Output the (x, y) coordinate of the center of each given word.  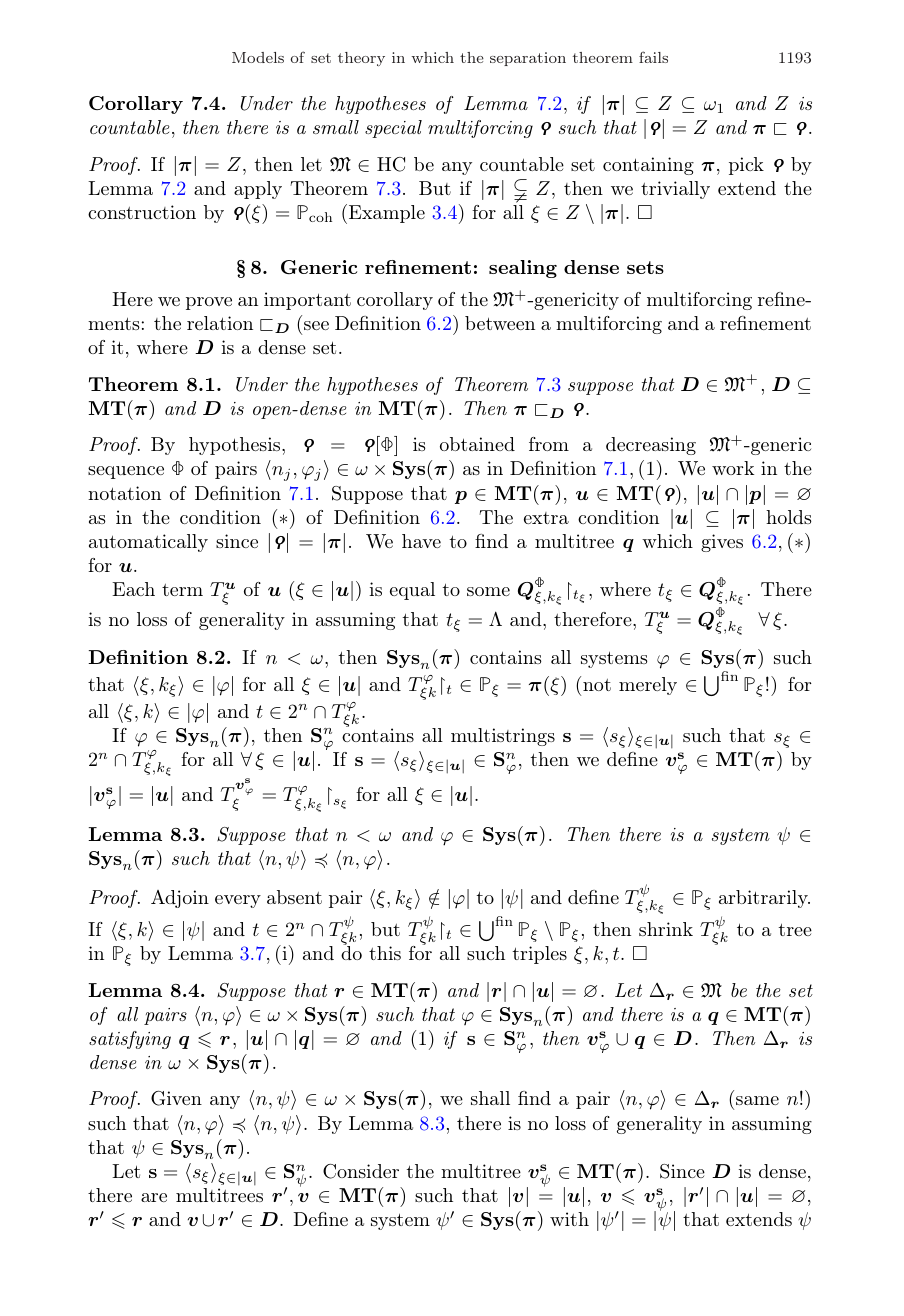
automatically (148, 543)
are (154, 1197)
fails (653, 57)
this (385, 953)
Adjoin (180, 899)
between (500, 323)
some (488, 591)
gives (722, 543)
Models (258, 57)
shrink (666, 929)
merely (648, 686)
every (238, 901)
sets (645, 267)
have (421, 541)
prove (209, 303)
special (393, 129)
